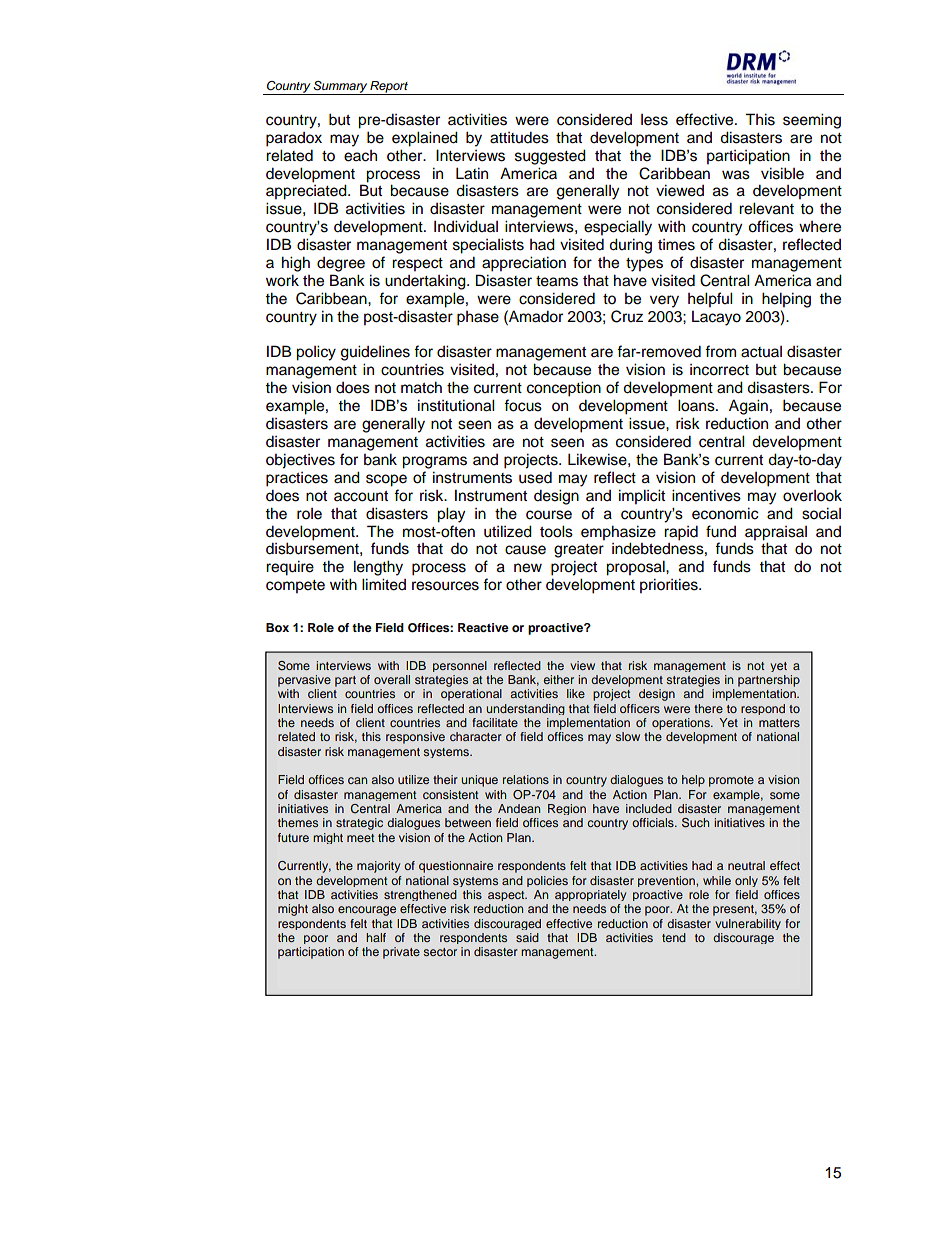 This screenshot has height=1233, width=952. I want to click on seeming, so click(812, 121).
